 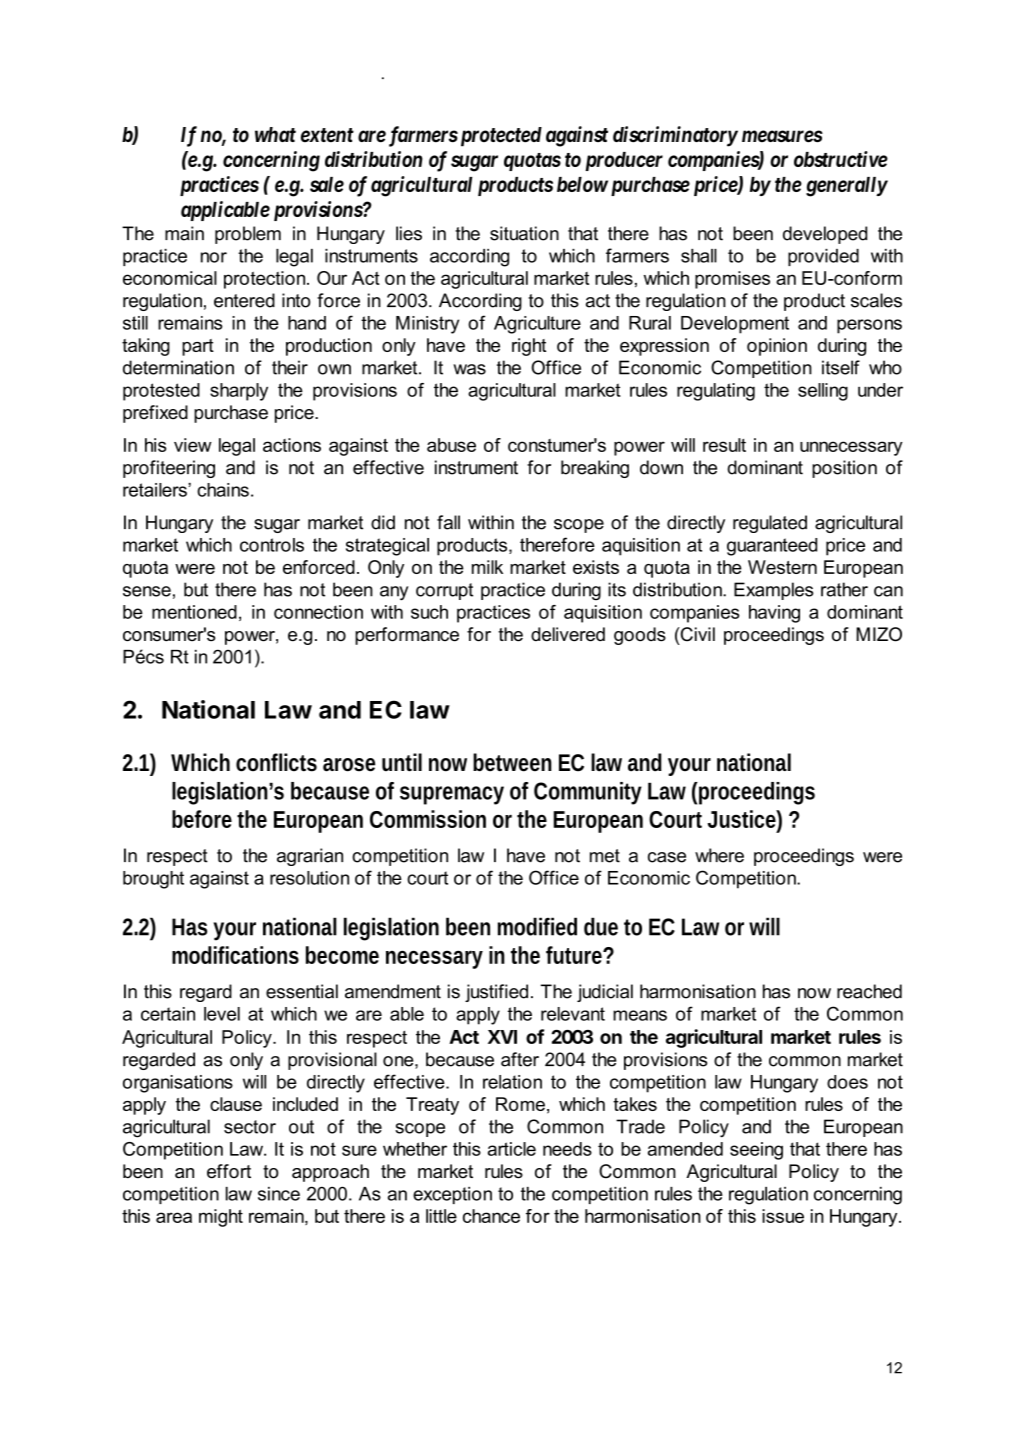 What do you see at coordinates (275, 134) in the image?
I see `what` at bounding box center [275, 134].
